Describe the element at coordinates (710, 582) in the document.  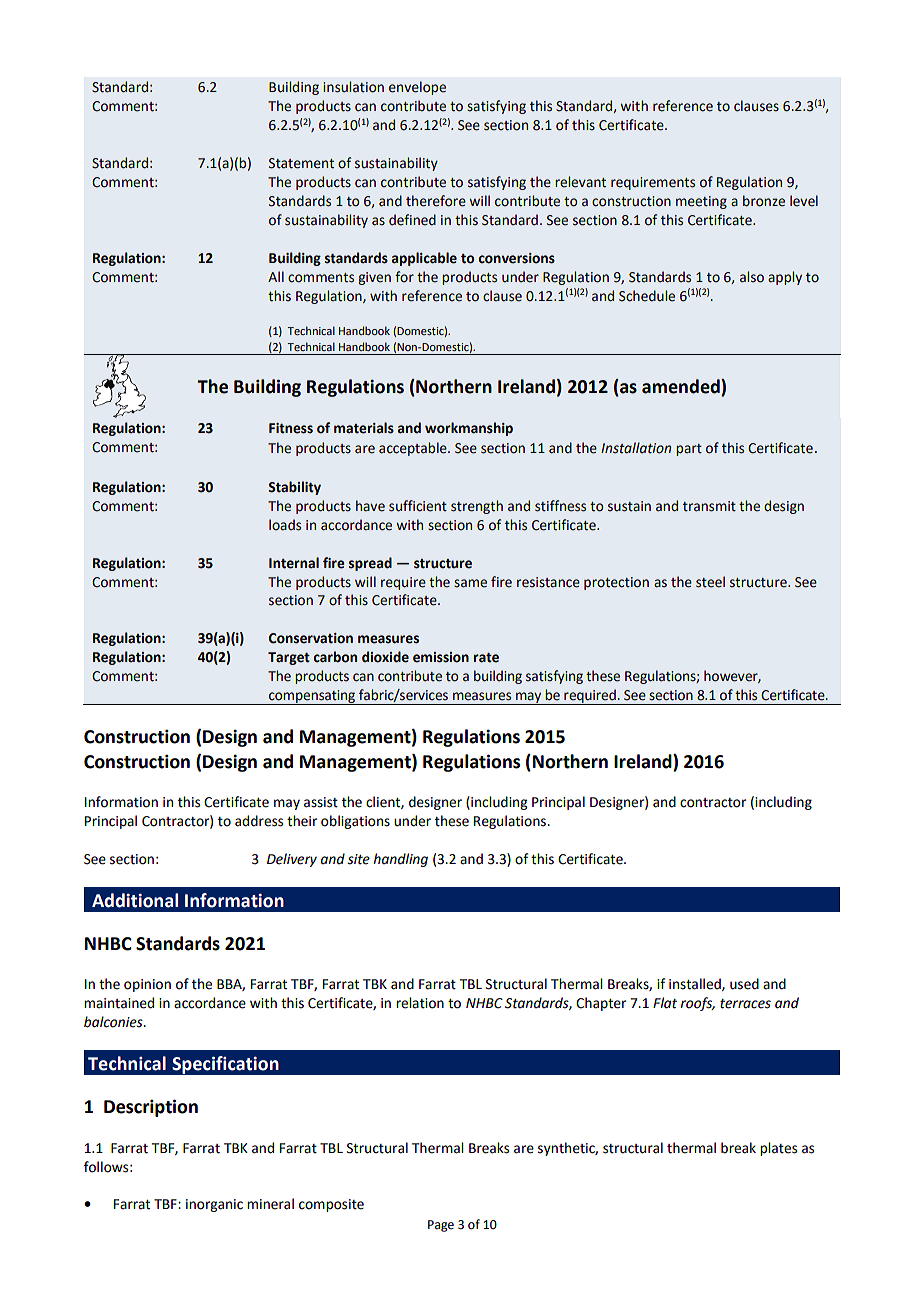
I see `steel` at that location.
